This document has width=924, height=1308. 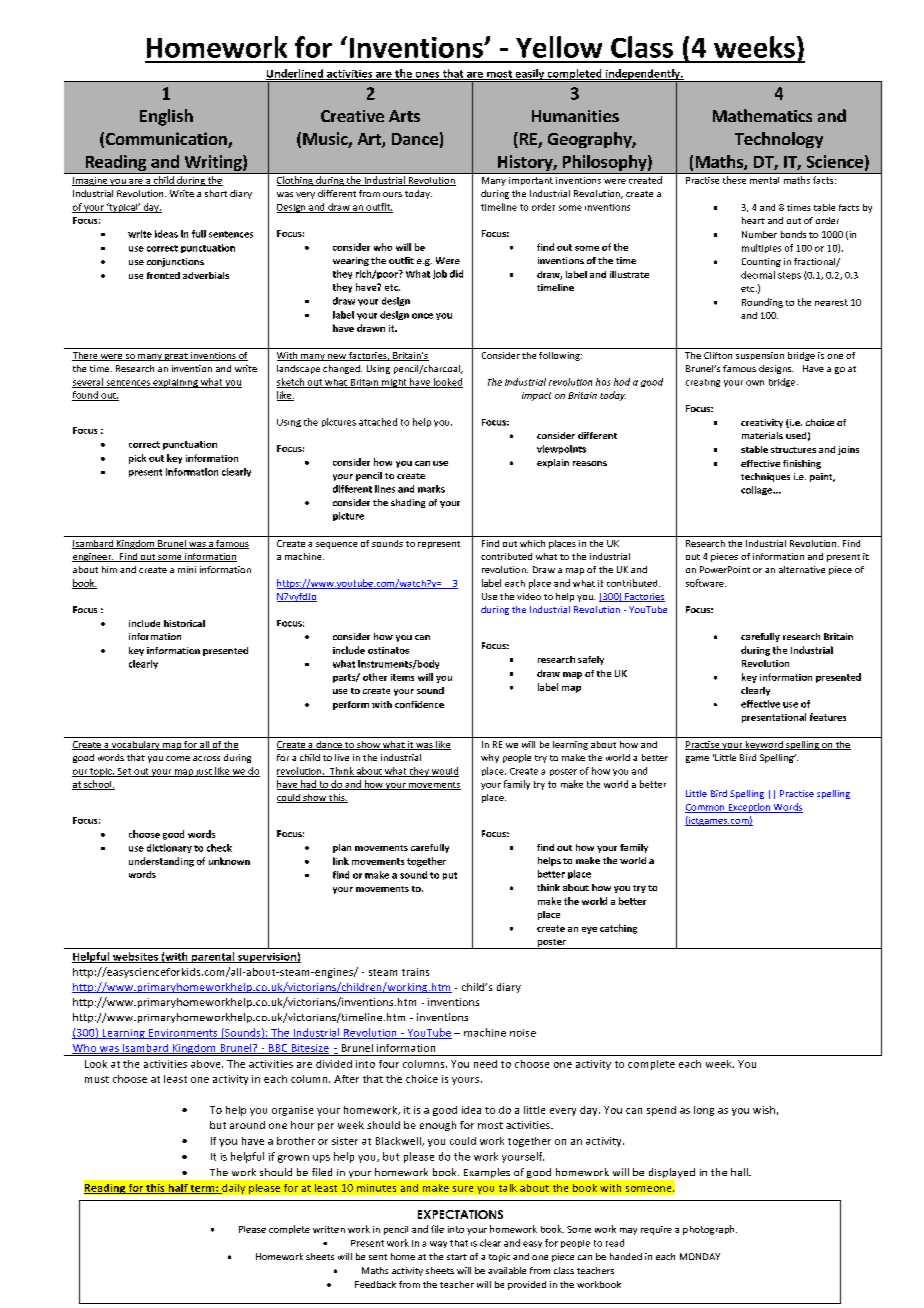 What do you see at coordinates (802, 569) in the document?
I see `alternative` at bounding box center [802, 569].
